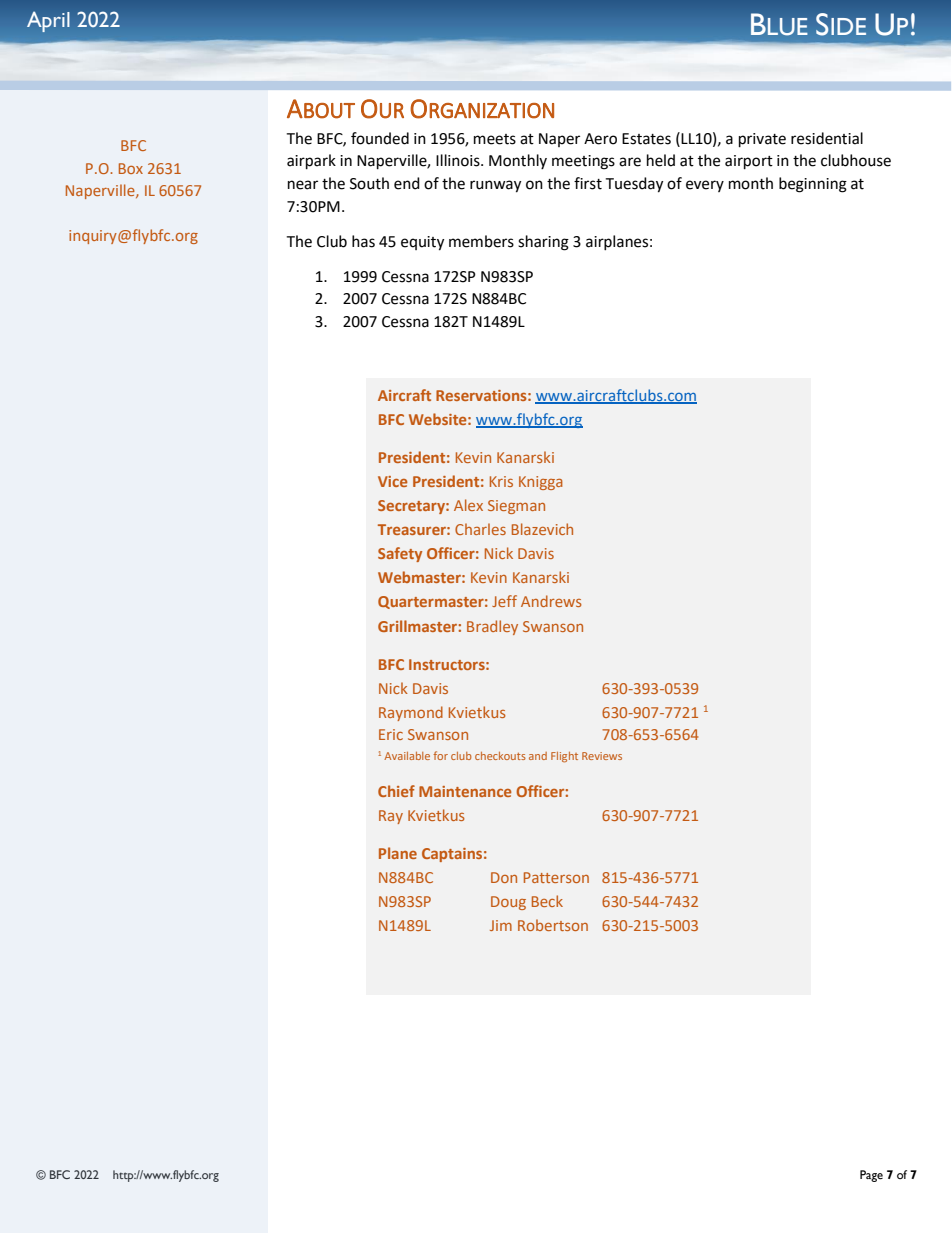 The height and width of the document is (1233, 952). What do you see at coordinates (396, 791) in the document?
I see `Chief` at bounding box center [396, 791].
